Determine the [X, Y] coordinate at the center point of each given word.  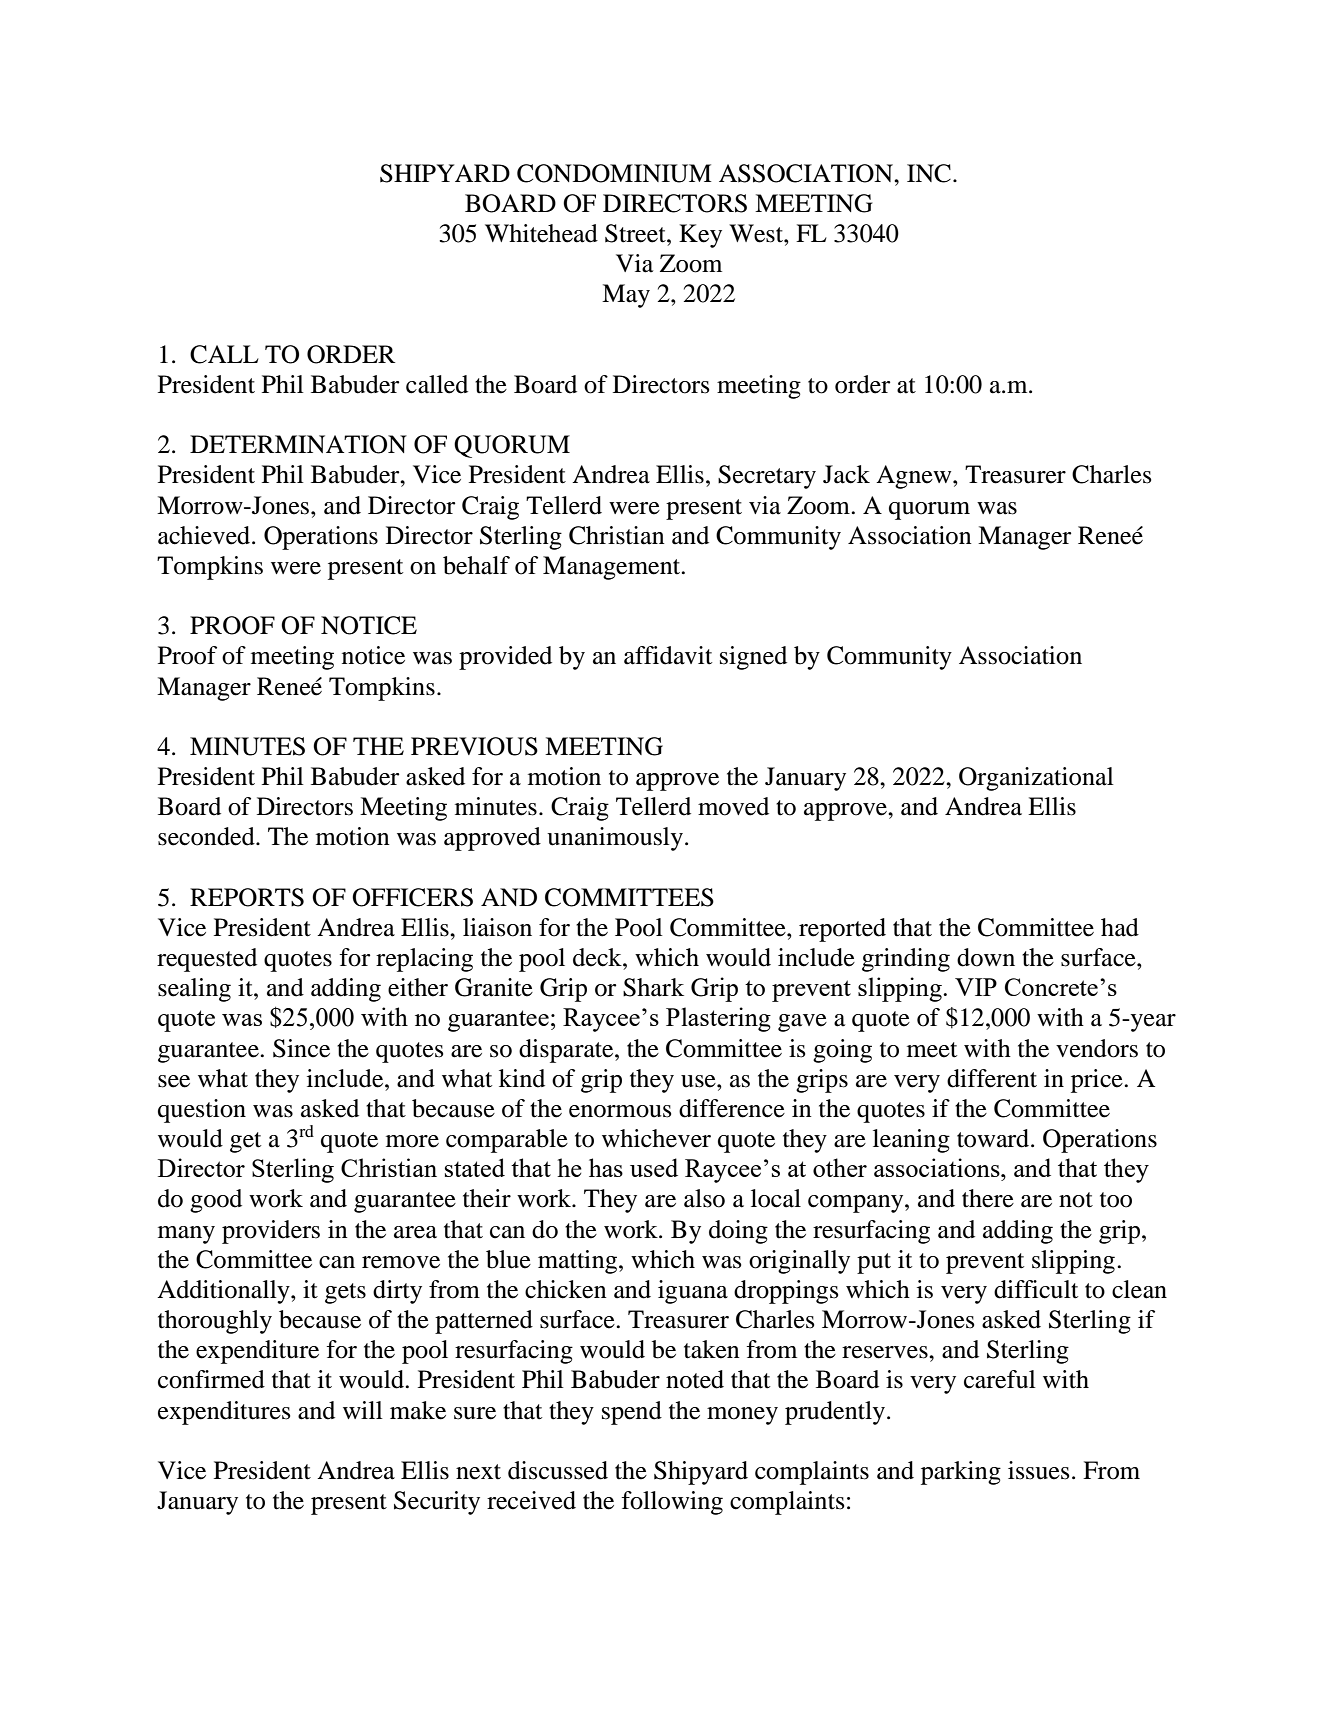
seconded [207, 836]
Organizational [1036, 779]
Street [636, 233]
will [363, 1410]
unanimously [615, 839]
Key [700, 236]
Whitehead [541, 233]
